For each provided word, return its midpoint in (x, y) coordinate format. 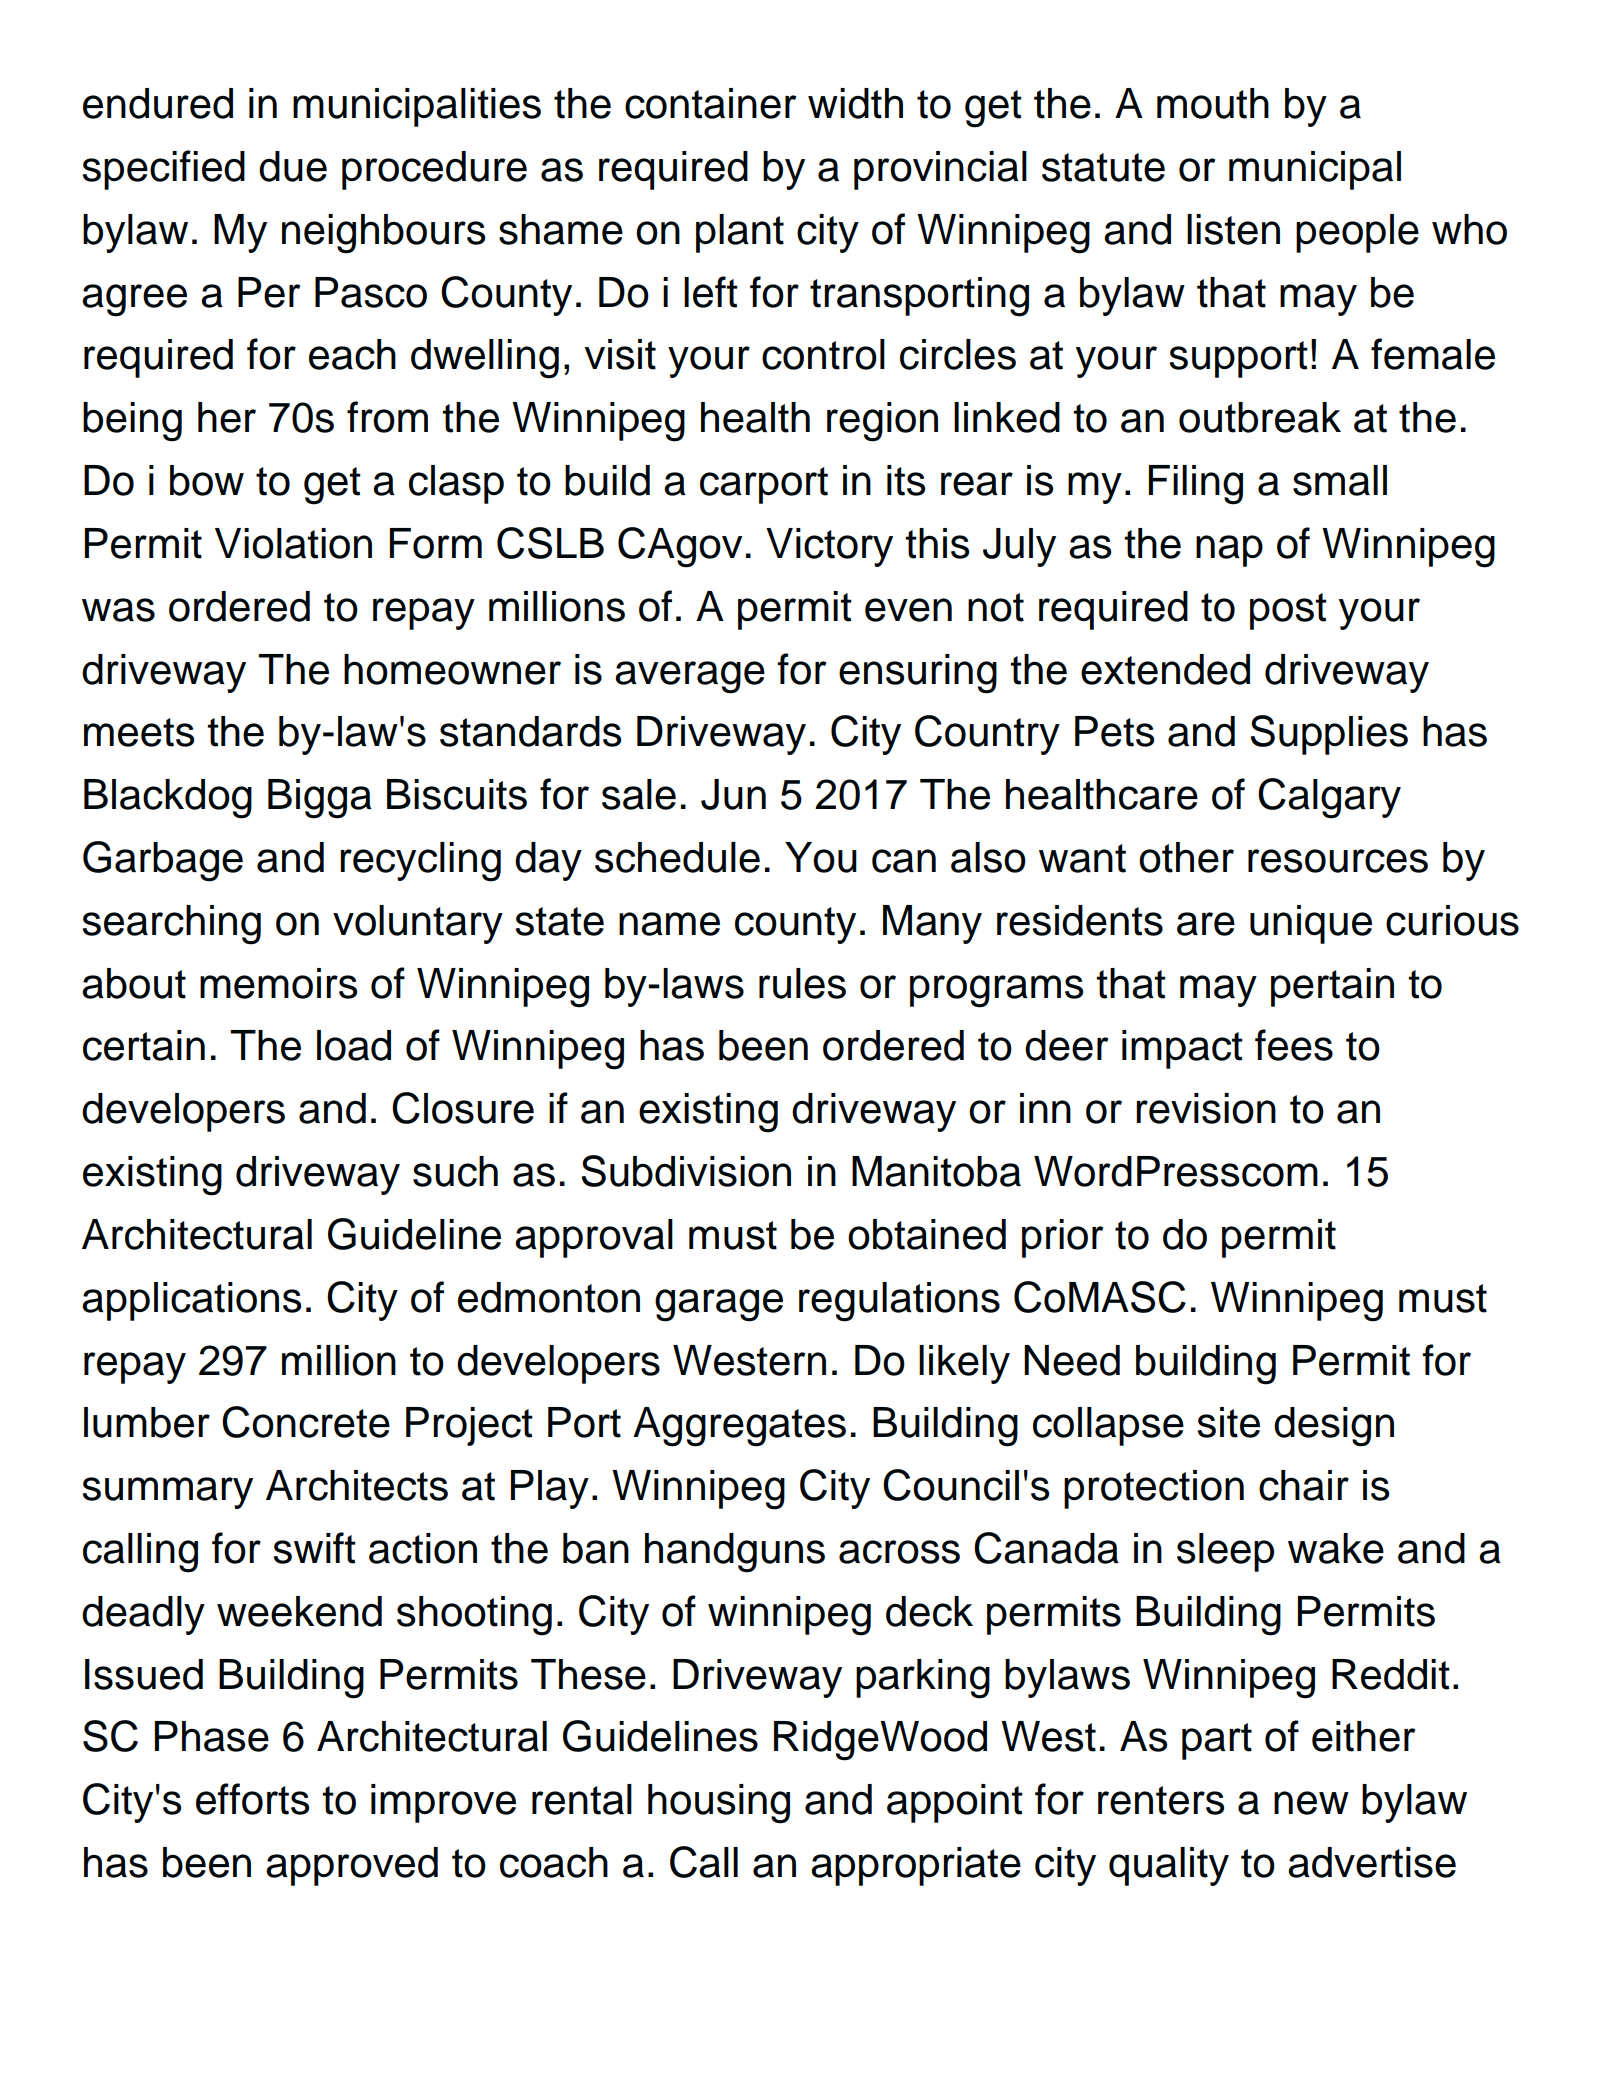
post (1288, 611)
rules (802, 983)
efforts (252, 1799)
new (1311, 1803)
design (1334, 1427)
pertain (1332, 987)
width (855, 103)
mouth (1213, 103)
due (293, 166)
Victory (829, 547)
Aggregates (739, 1427)
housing (719, 1804)
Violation (293, 543)
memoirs (278, 983)
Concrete (306, 1422)
